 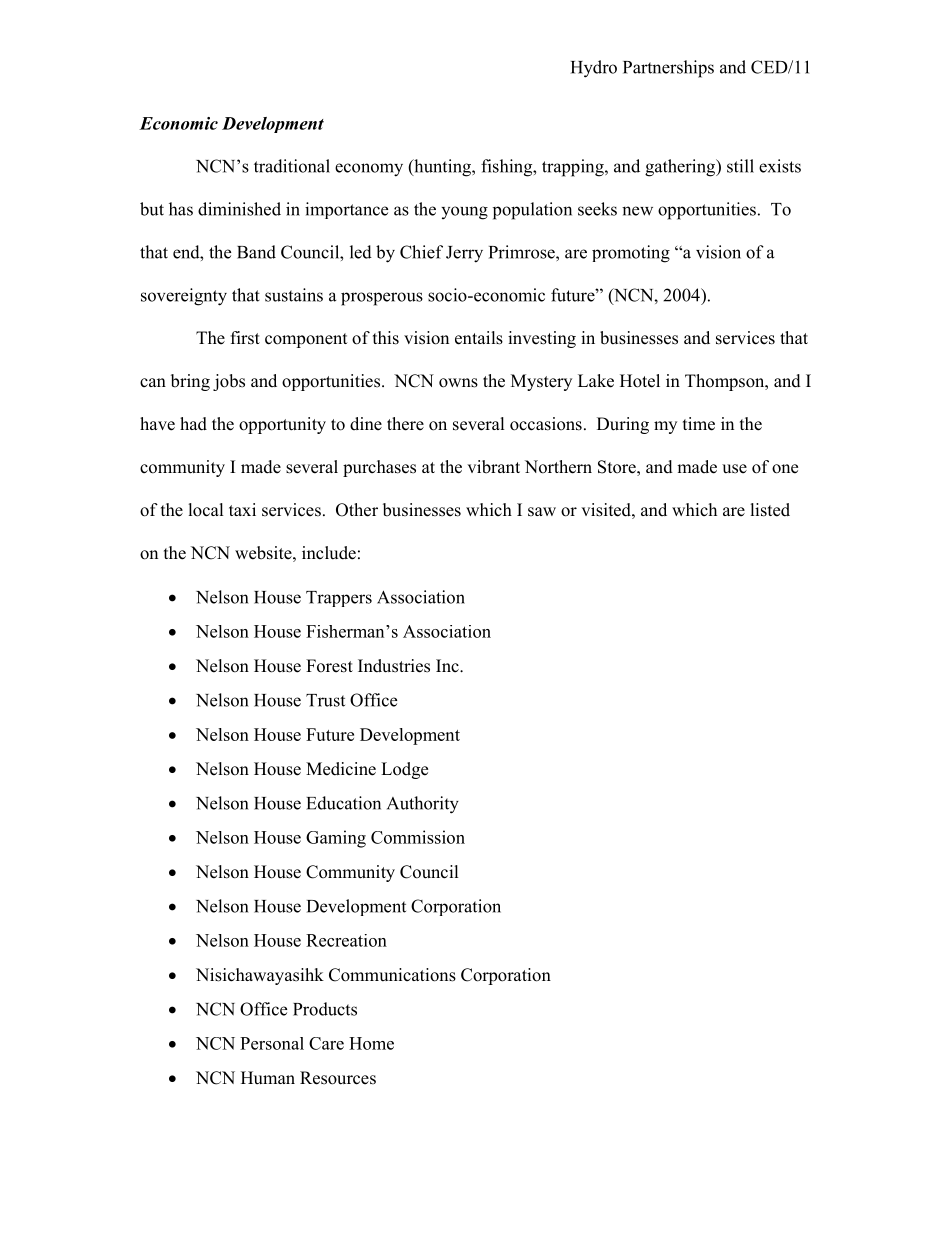 I want to click on Personal, so click(x=272, y=1043).
